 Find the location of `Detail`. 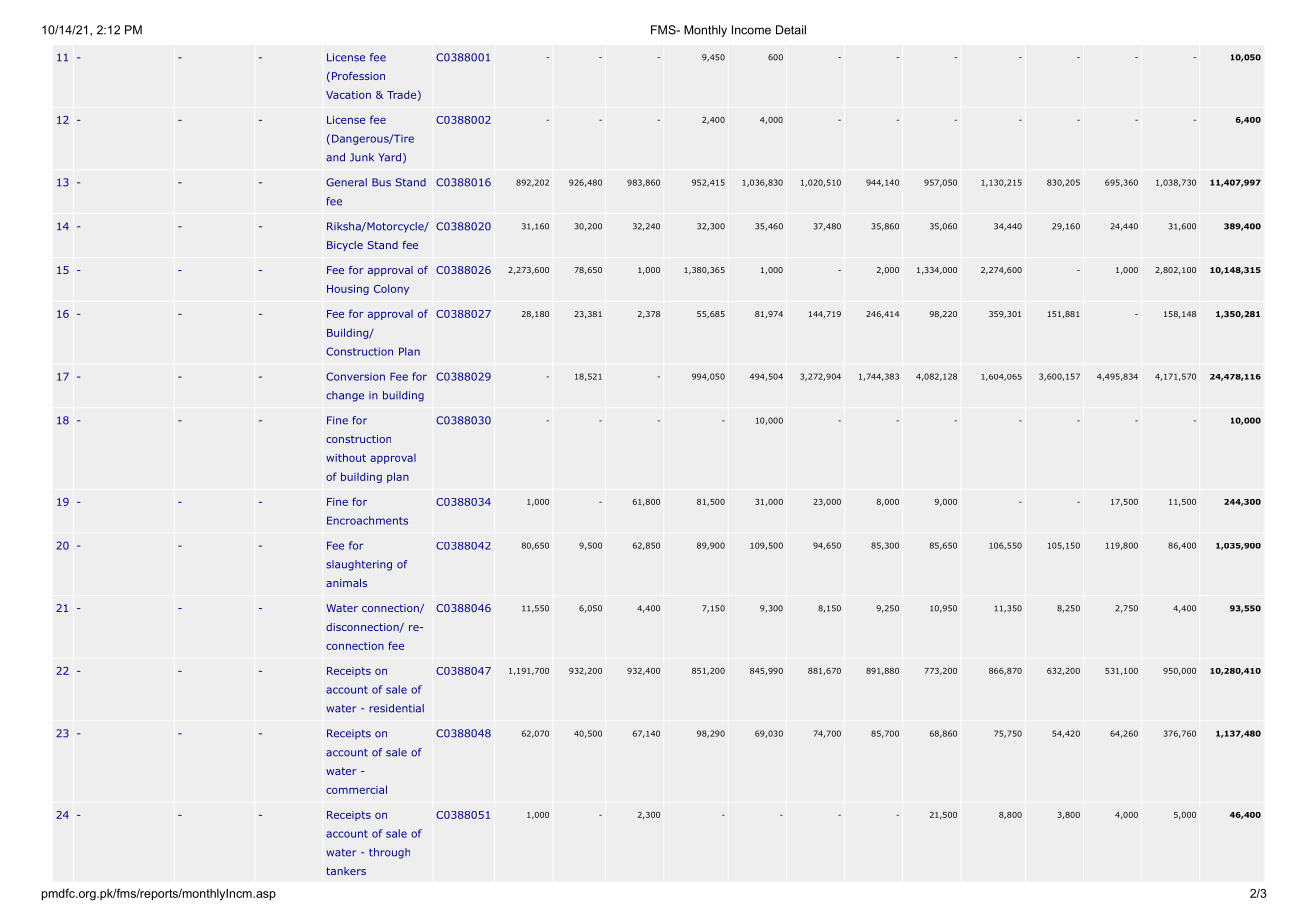

Detail is located at coordinates (791, 30).
